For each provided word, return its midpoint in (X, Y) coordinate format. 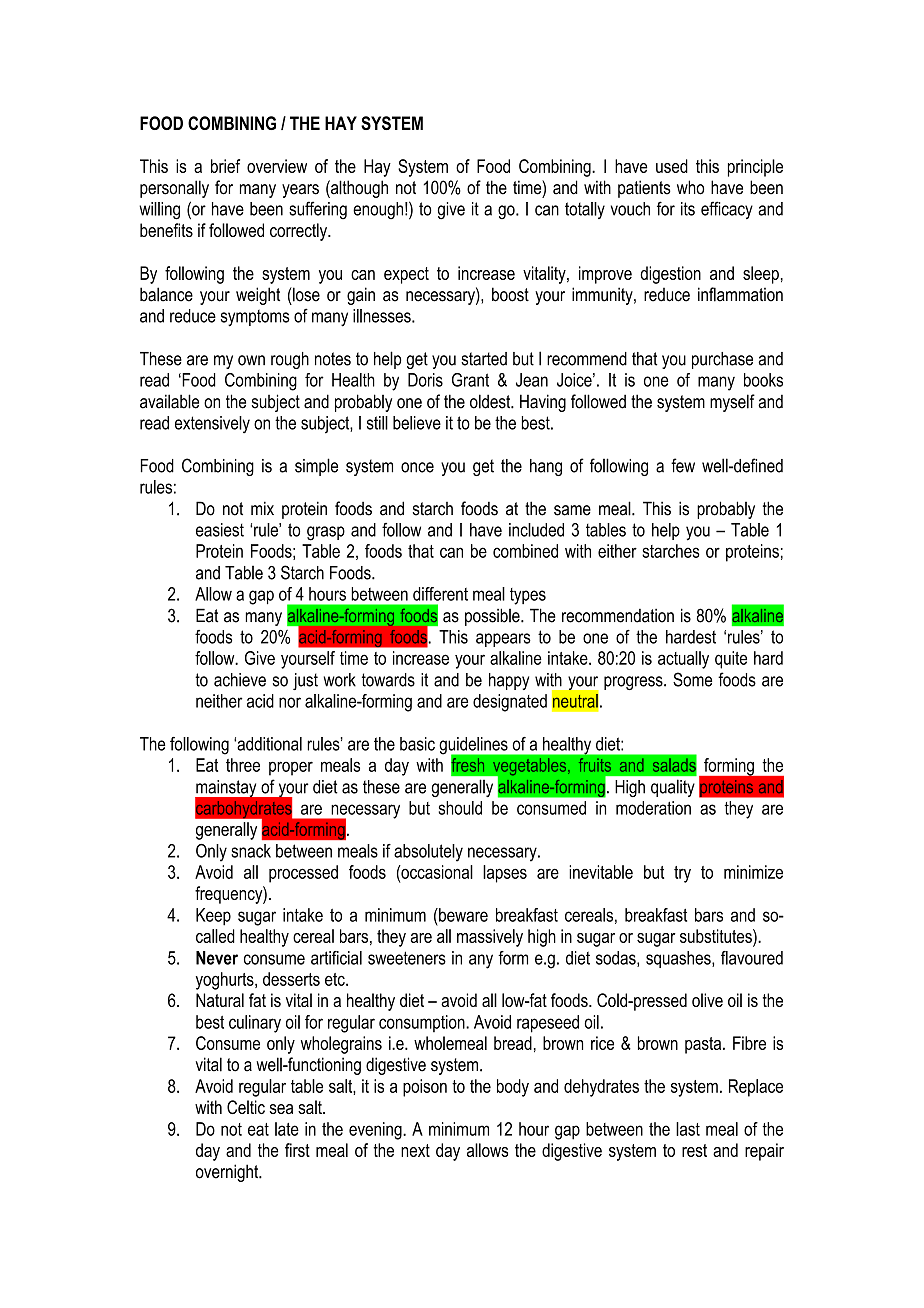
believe (417, 423)
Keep (213, 917)
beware (462, 915)
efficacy (727, 210)
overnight (228, 1173)
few (683, 465)
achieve (240, 680)
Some (692, 679)
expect (406, 275)
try (682, 874)
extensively (212, 425)
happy (509, 681)
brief (225, 166)
